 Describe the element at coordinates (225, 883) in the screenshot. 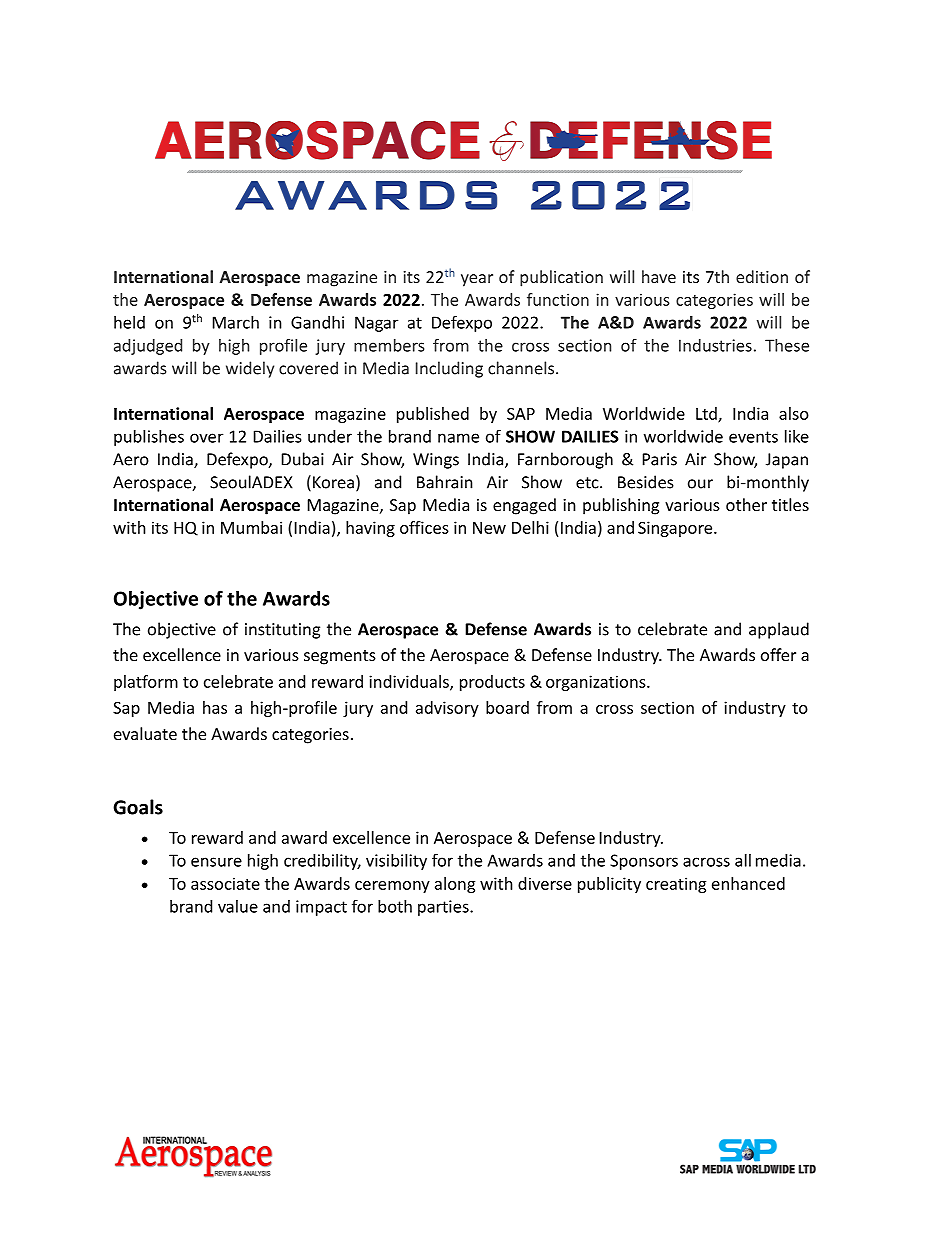

I see `associate` at that location.
